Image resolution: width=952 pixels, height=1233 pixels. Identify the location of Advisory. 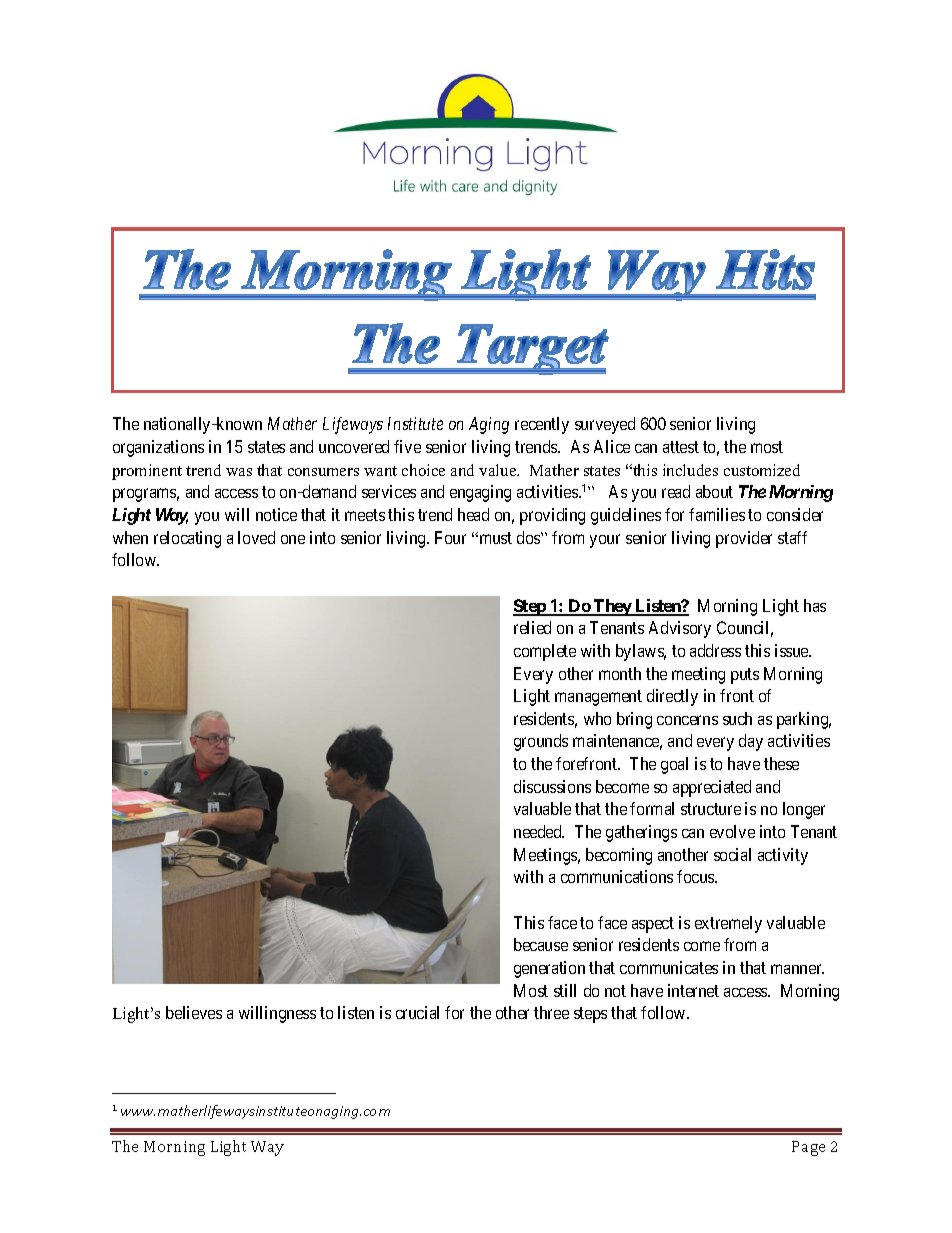
(680, 629).
